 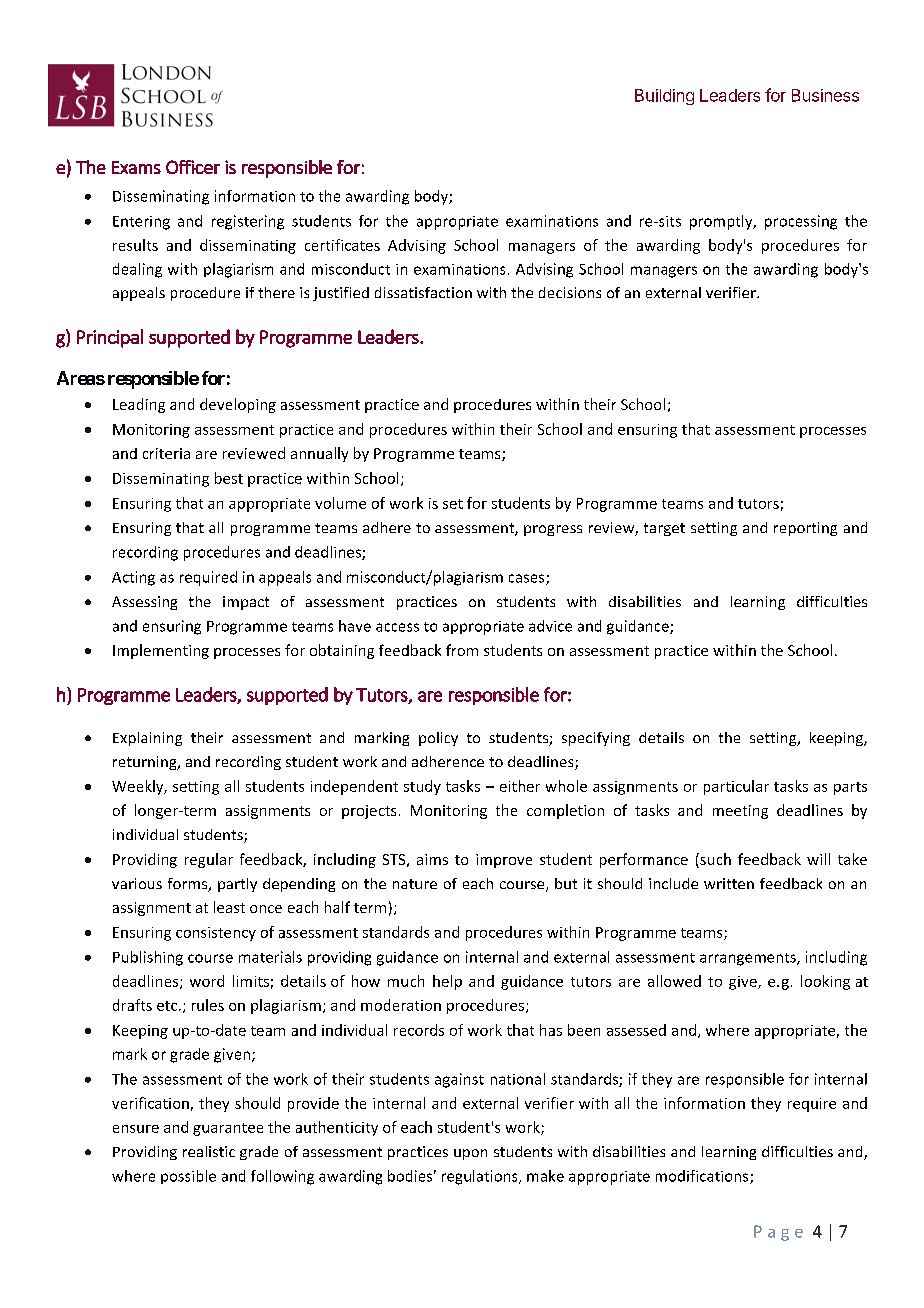 I want to click on upon, so click(x=470, y=1154).
